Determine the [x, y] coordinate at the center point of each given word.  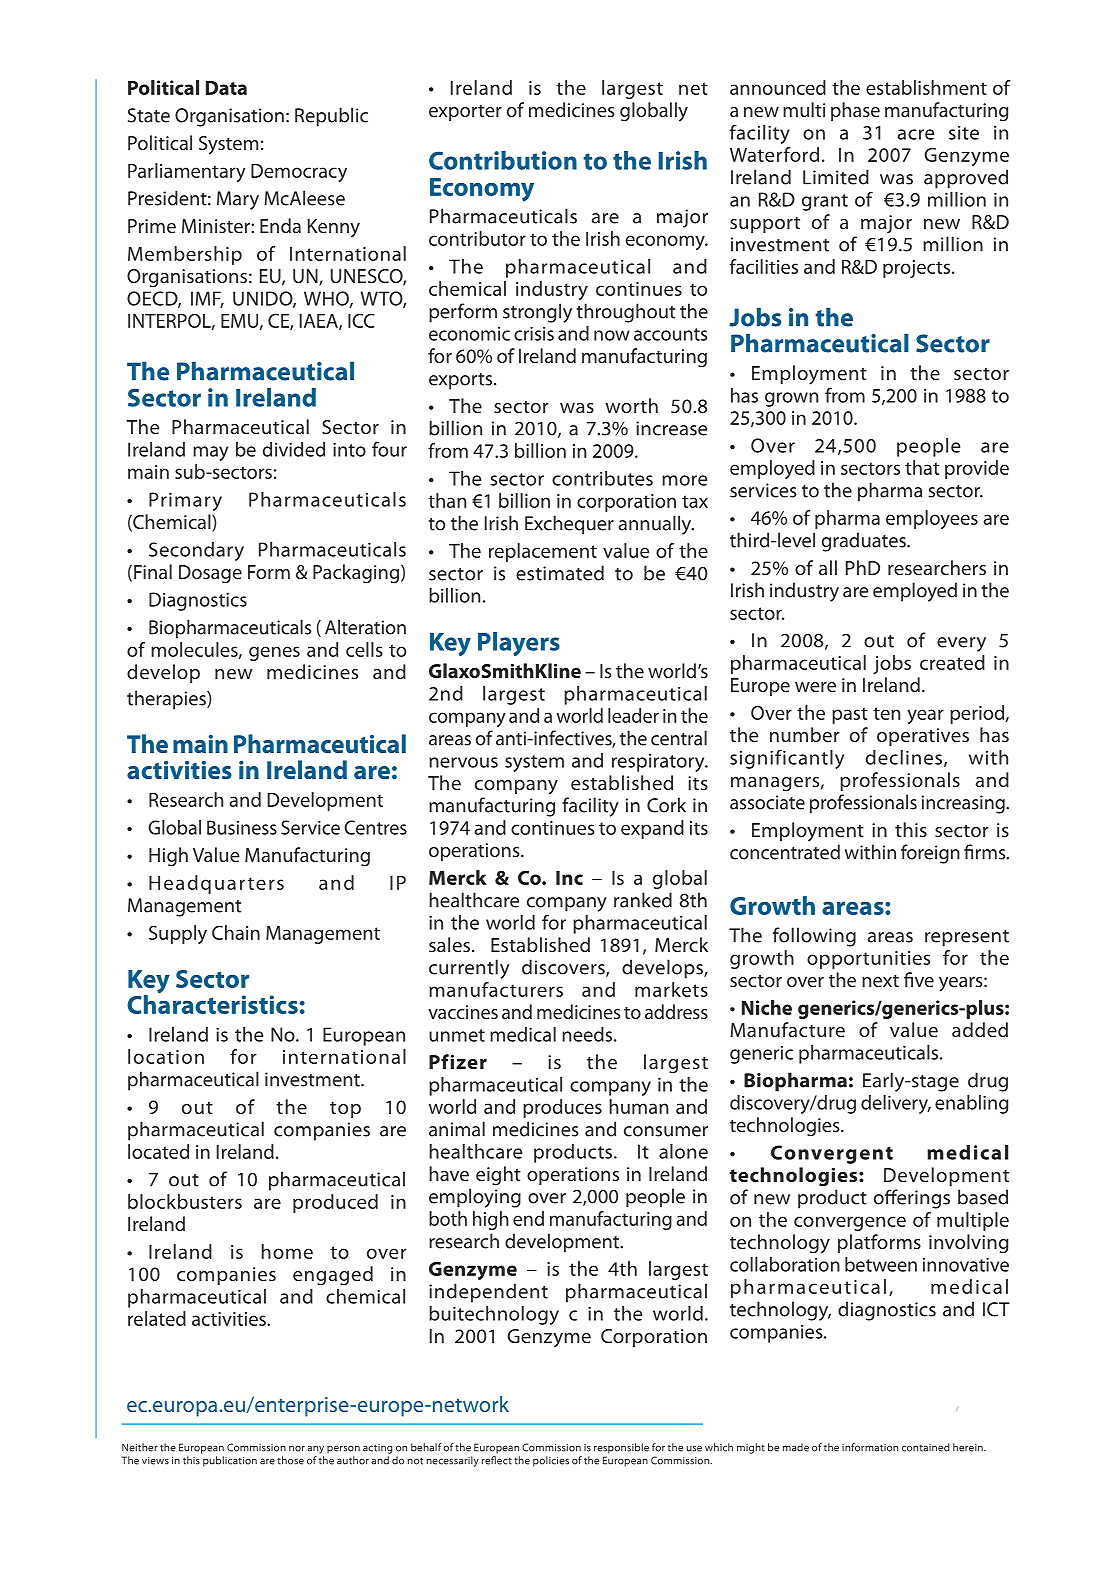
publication [230, 1461]
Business [242, 827]
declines [905, 758]
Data [226, 88]
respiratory [659, 763]
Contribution [503, 160]
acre [916, 134]
